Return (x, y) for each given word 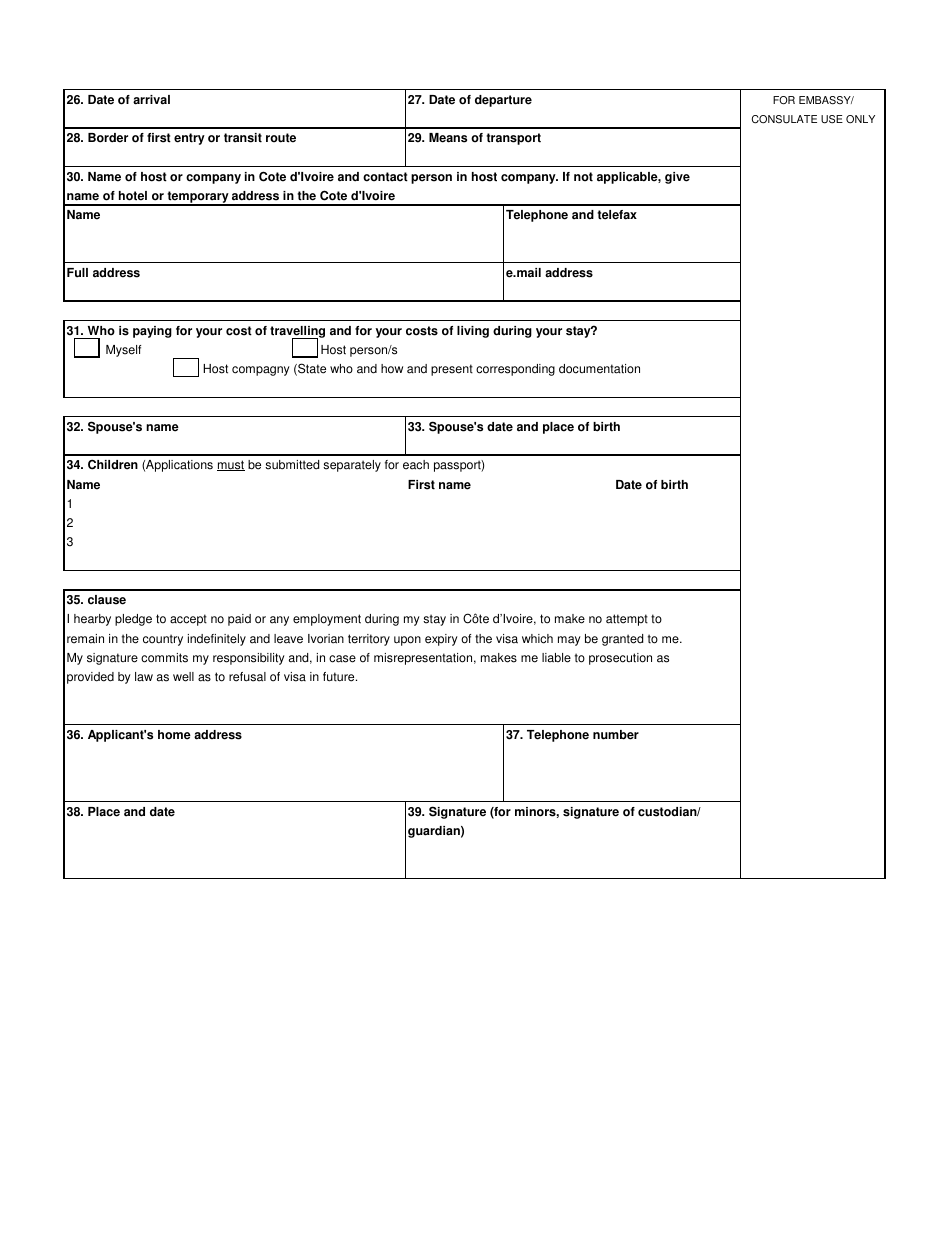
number (616, 735)
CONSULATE (784, 119)
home (174, 735)
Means (448, 138)
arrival (151, 100)
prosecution (620, 659)
